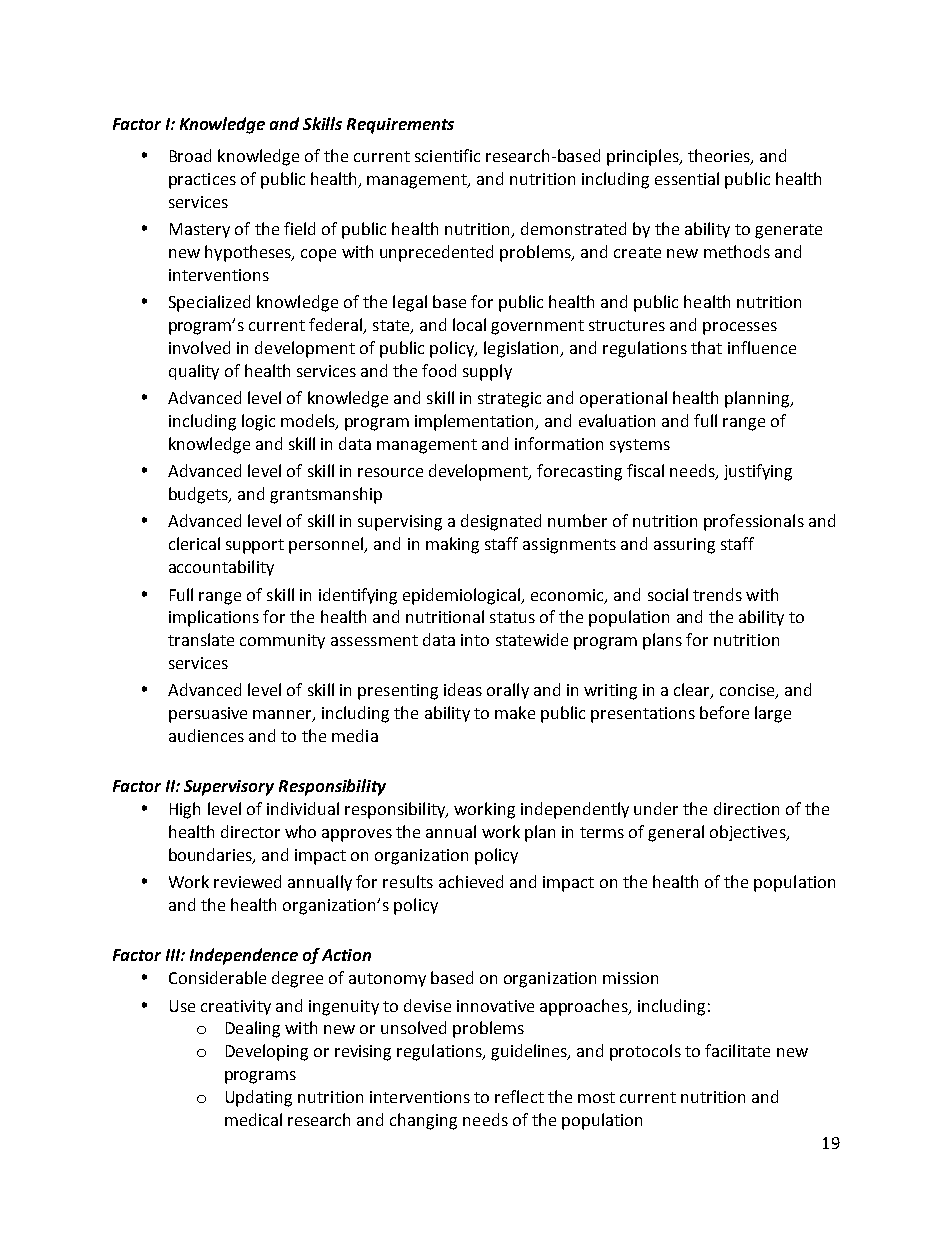 Image resolution: width=952 pixels, height=1233 pixels. Describe the element at coordinates (447, 155) in the screenshot. I see `scientific` at that location.
